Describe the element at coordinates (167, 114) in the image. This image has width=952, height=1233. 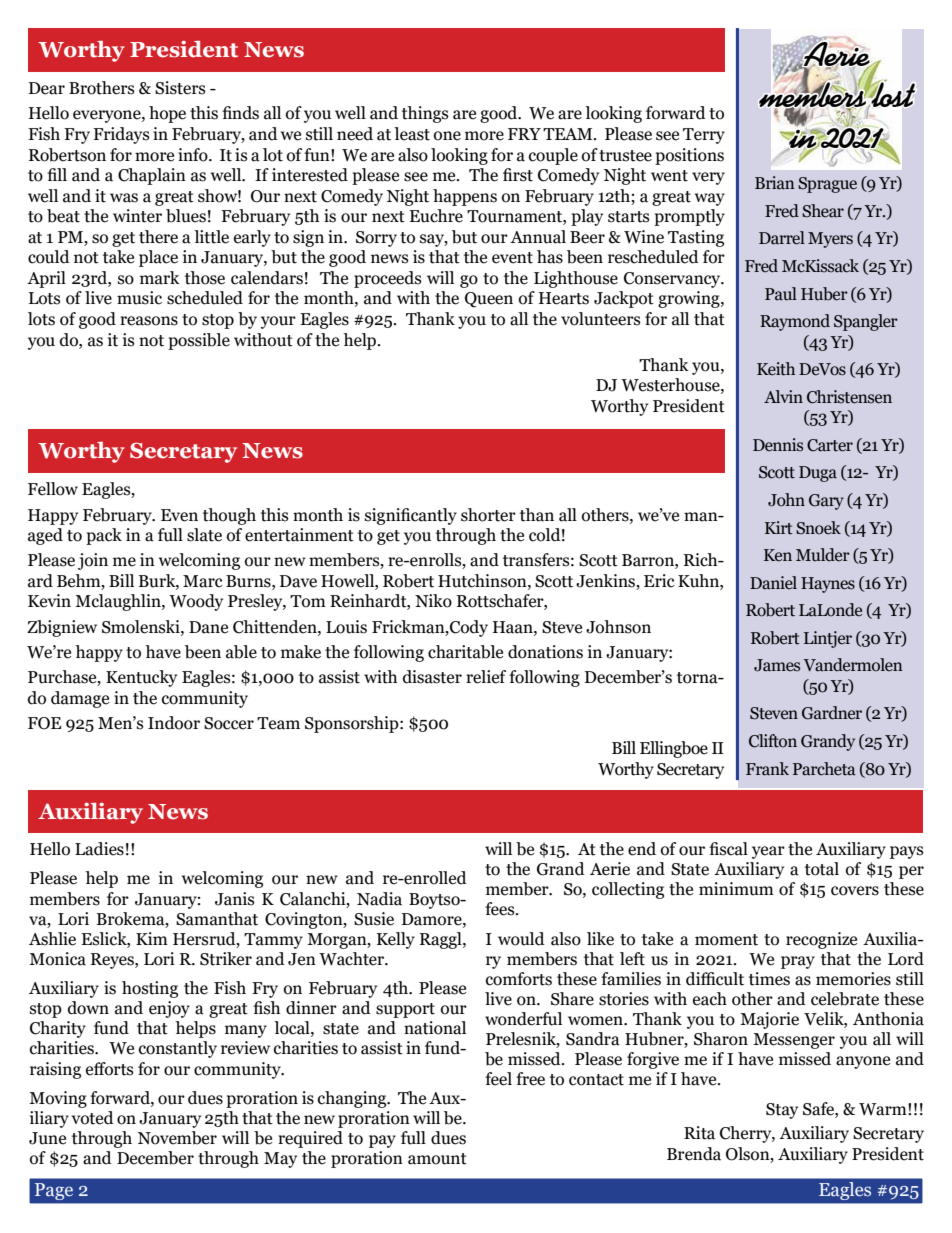
I see `hope` at that location.
